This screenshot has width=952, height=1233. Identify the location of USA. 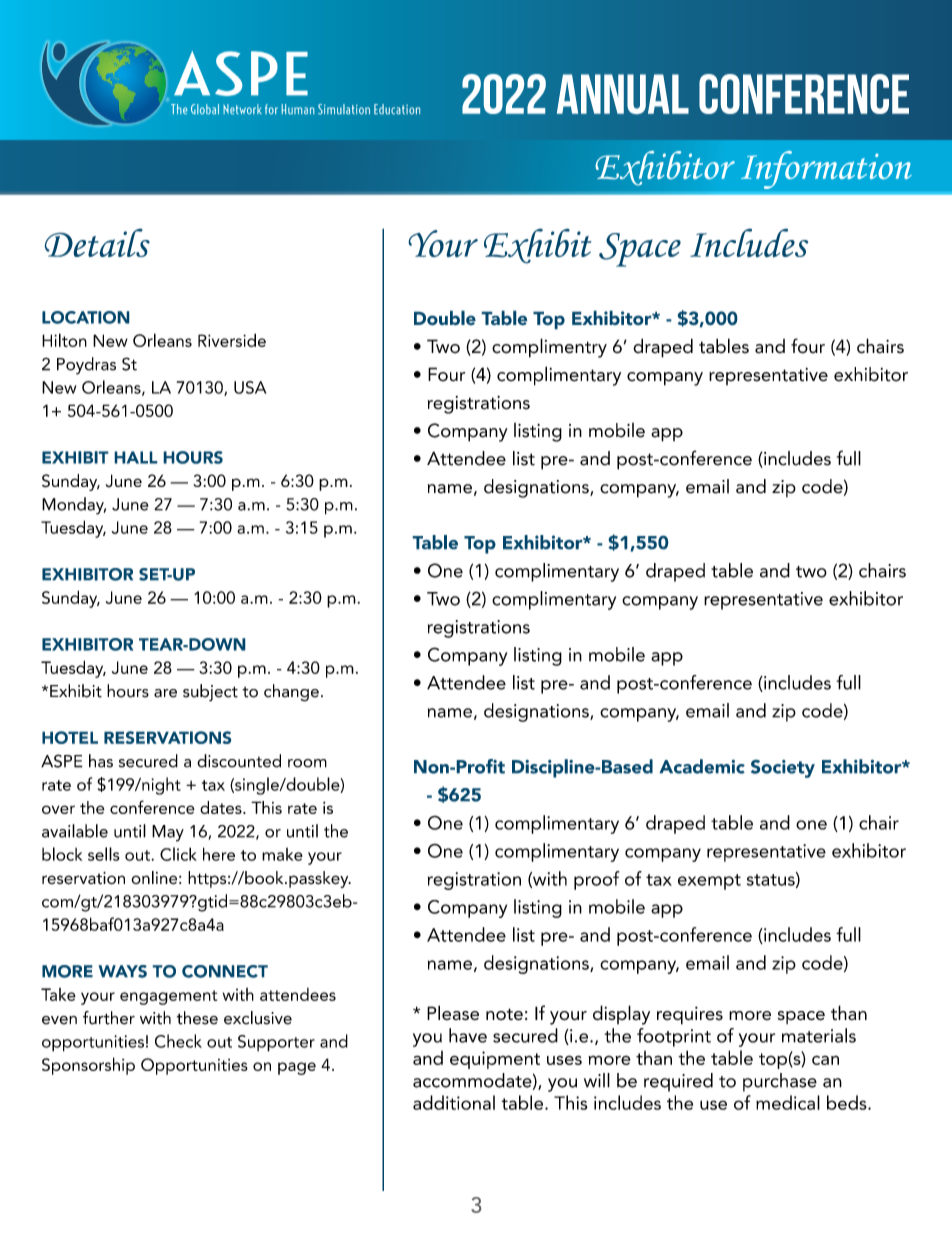
(250, 387).
